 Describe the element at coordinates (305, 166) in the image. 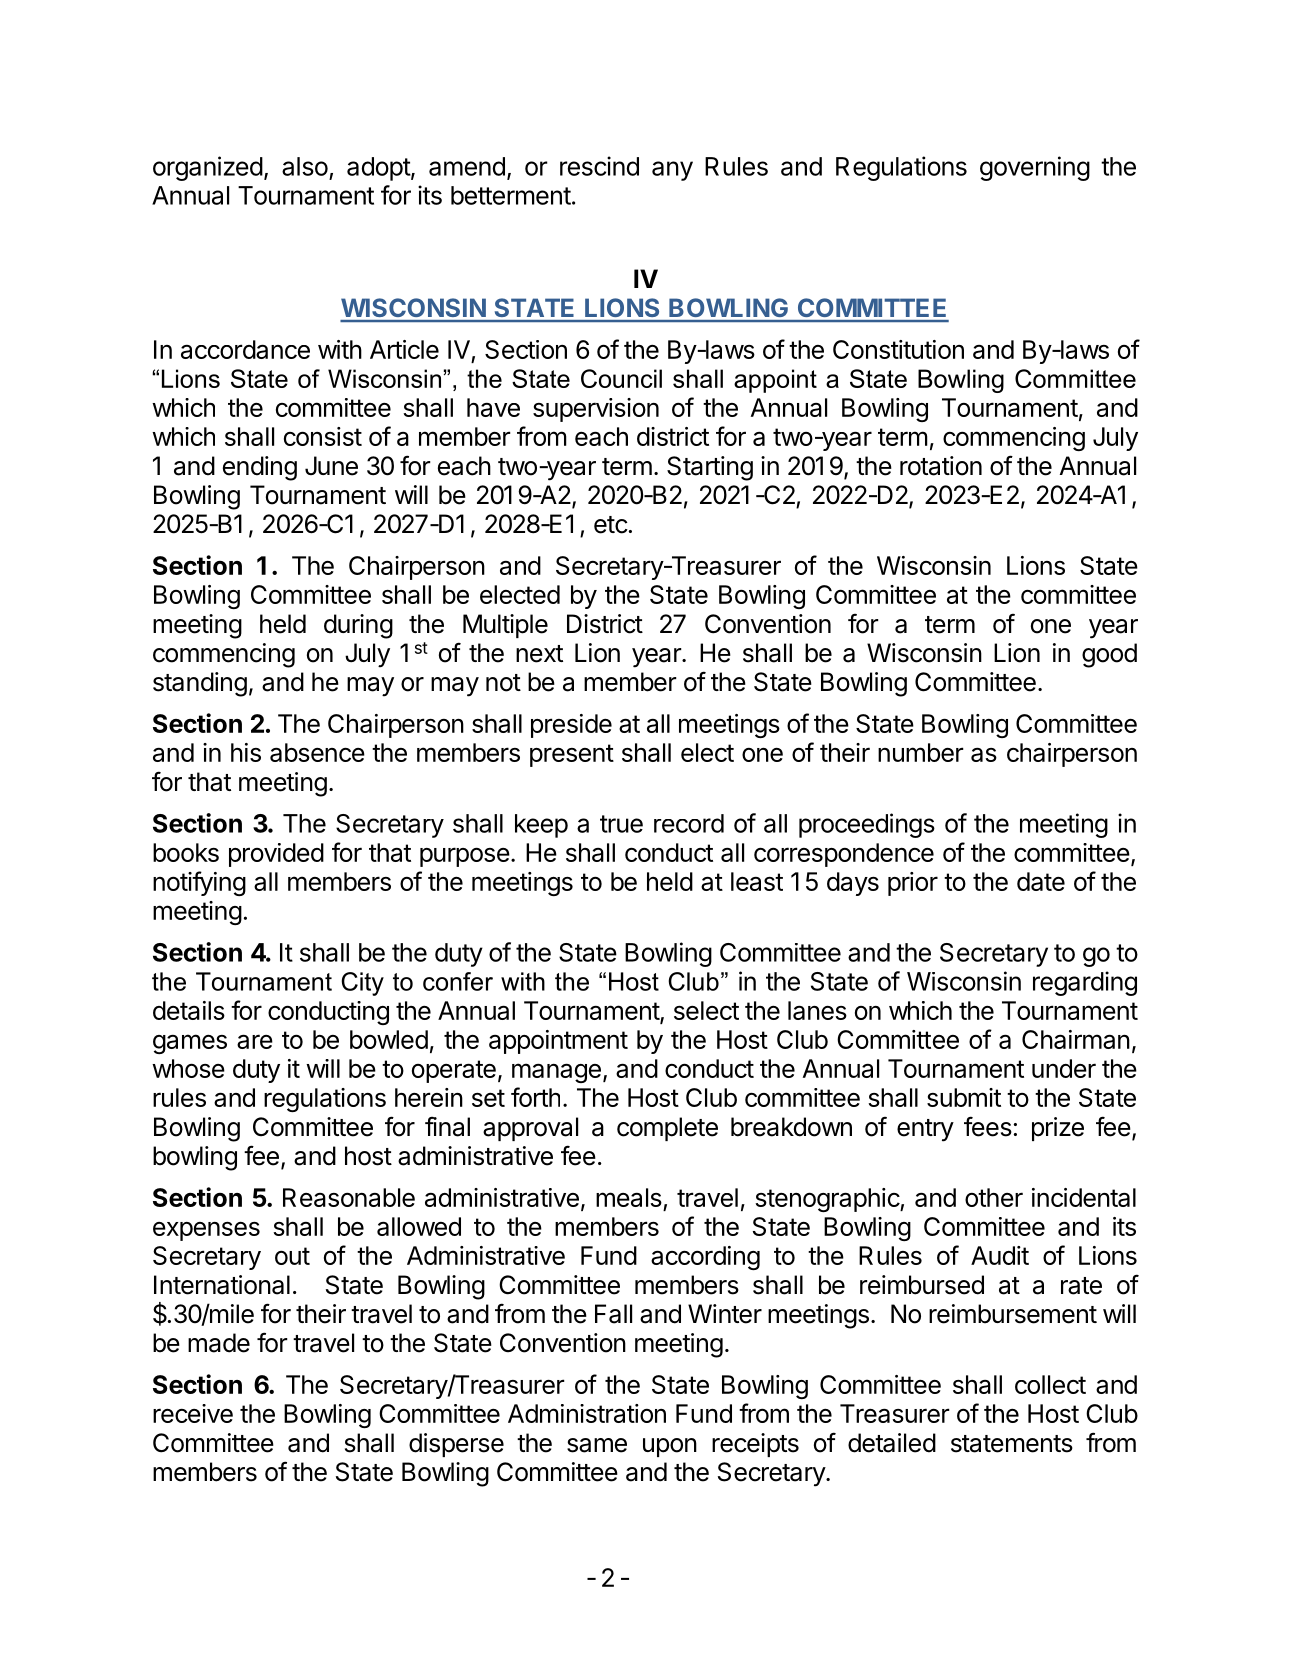

I see `also` at that location.
